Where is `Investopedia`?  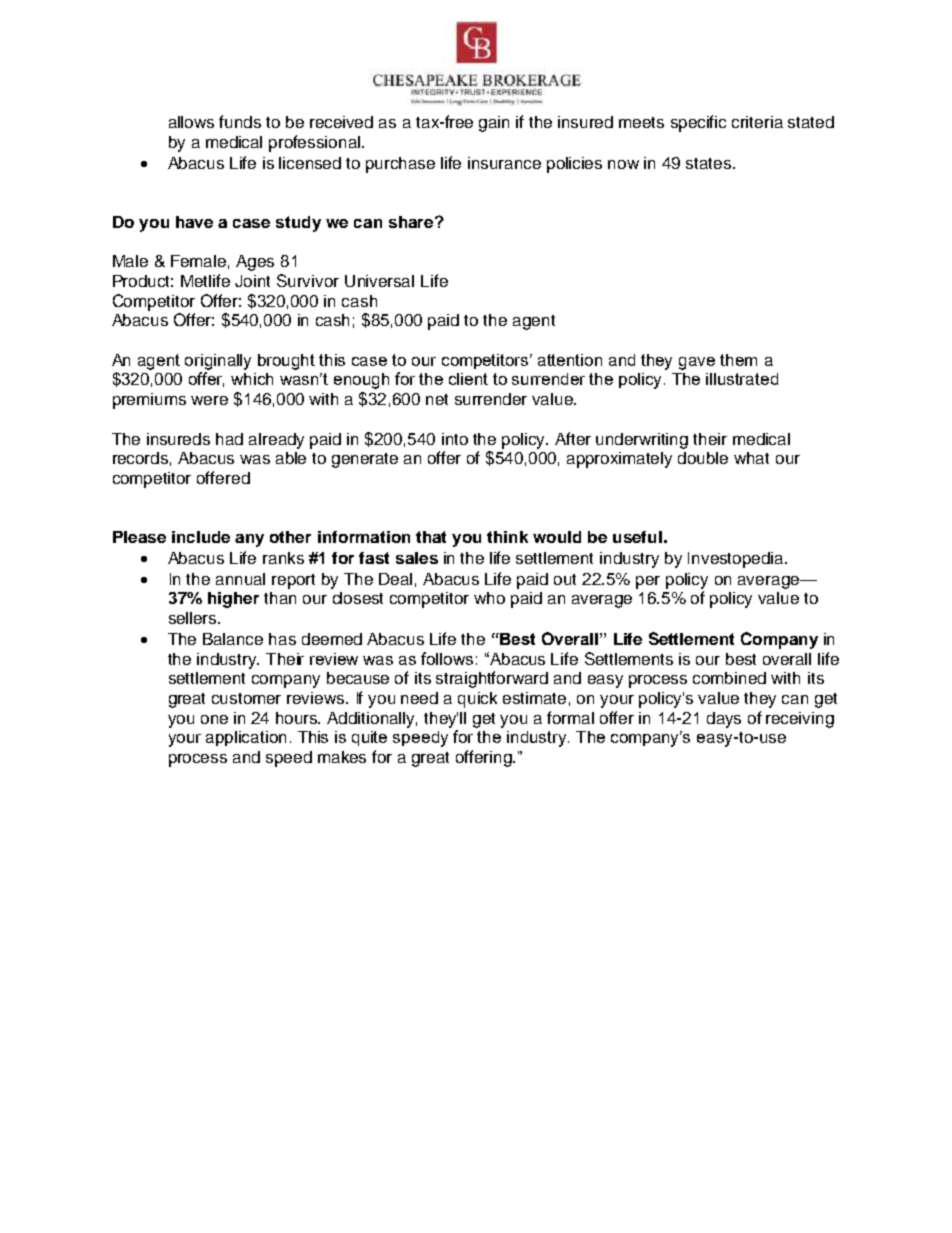
Investopedia is located at coordinates (737, 560).
